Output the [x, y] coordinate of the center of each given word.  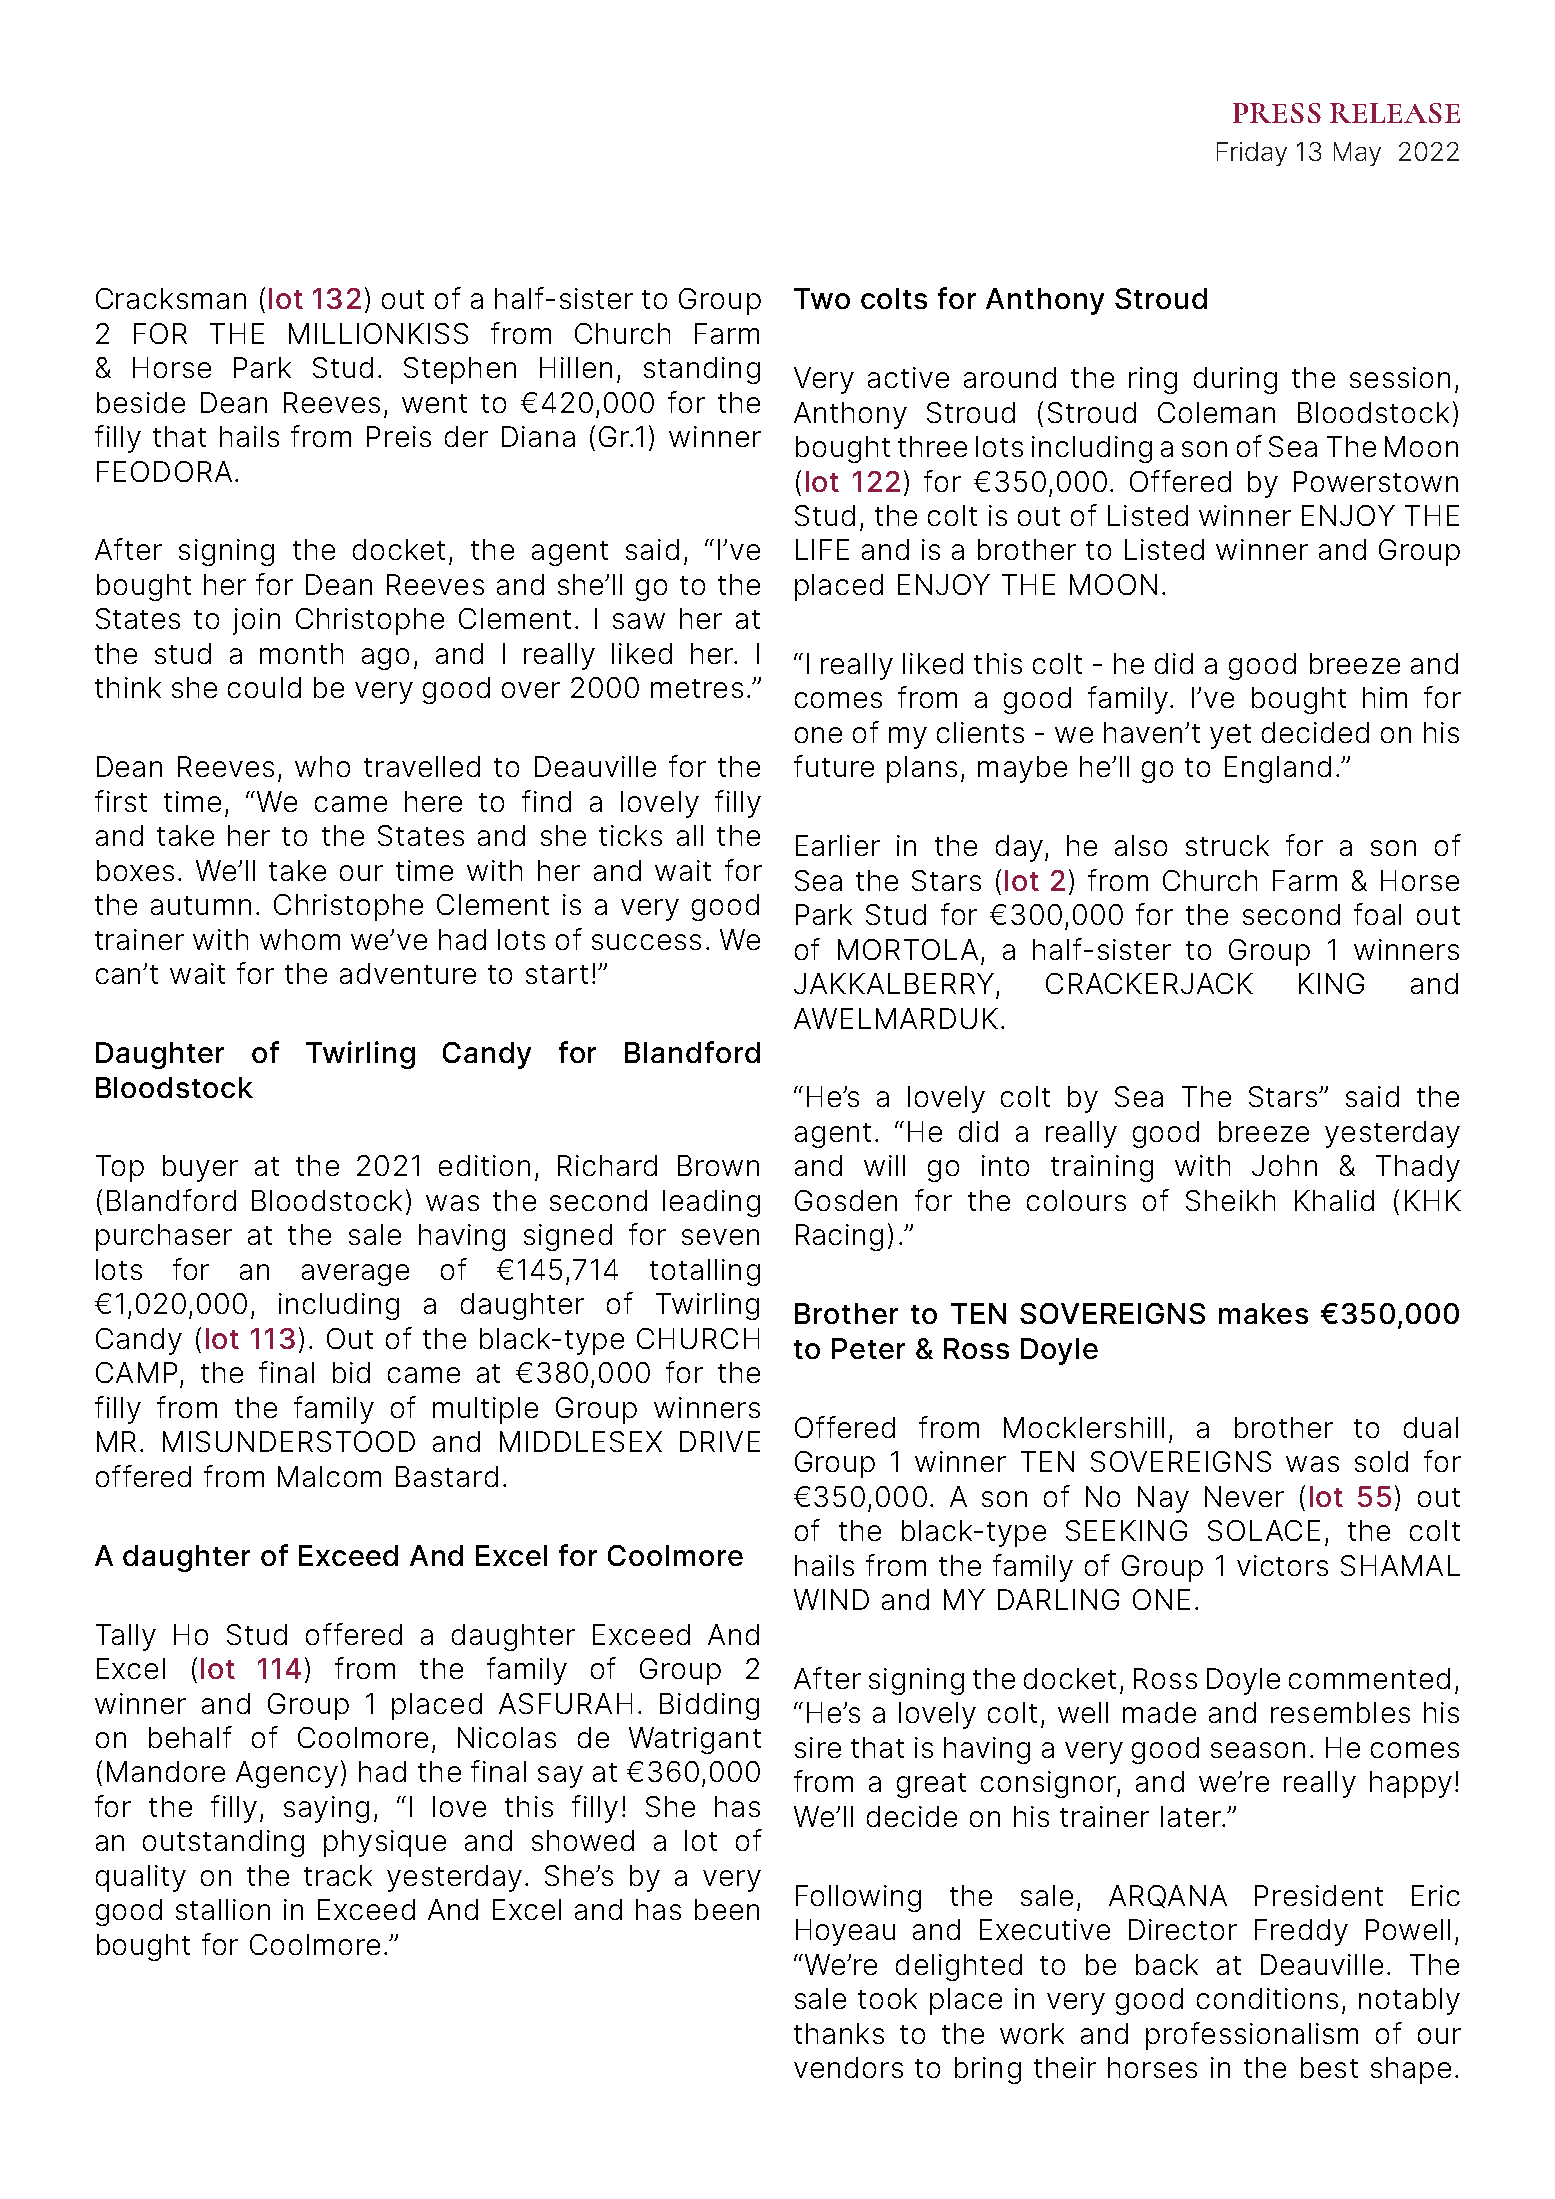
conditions [1267, 1998]
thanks [839, 2033]
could [264, 687]
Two [822, 298]
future [834, 766]
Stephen [460, 370]
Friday [1252, 154]
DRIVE [720, 1441]
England [1278, 769]
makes [1263, 1313]
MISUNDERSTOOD [289, 1441]
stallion [223, 1909]
